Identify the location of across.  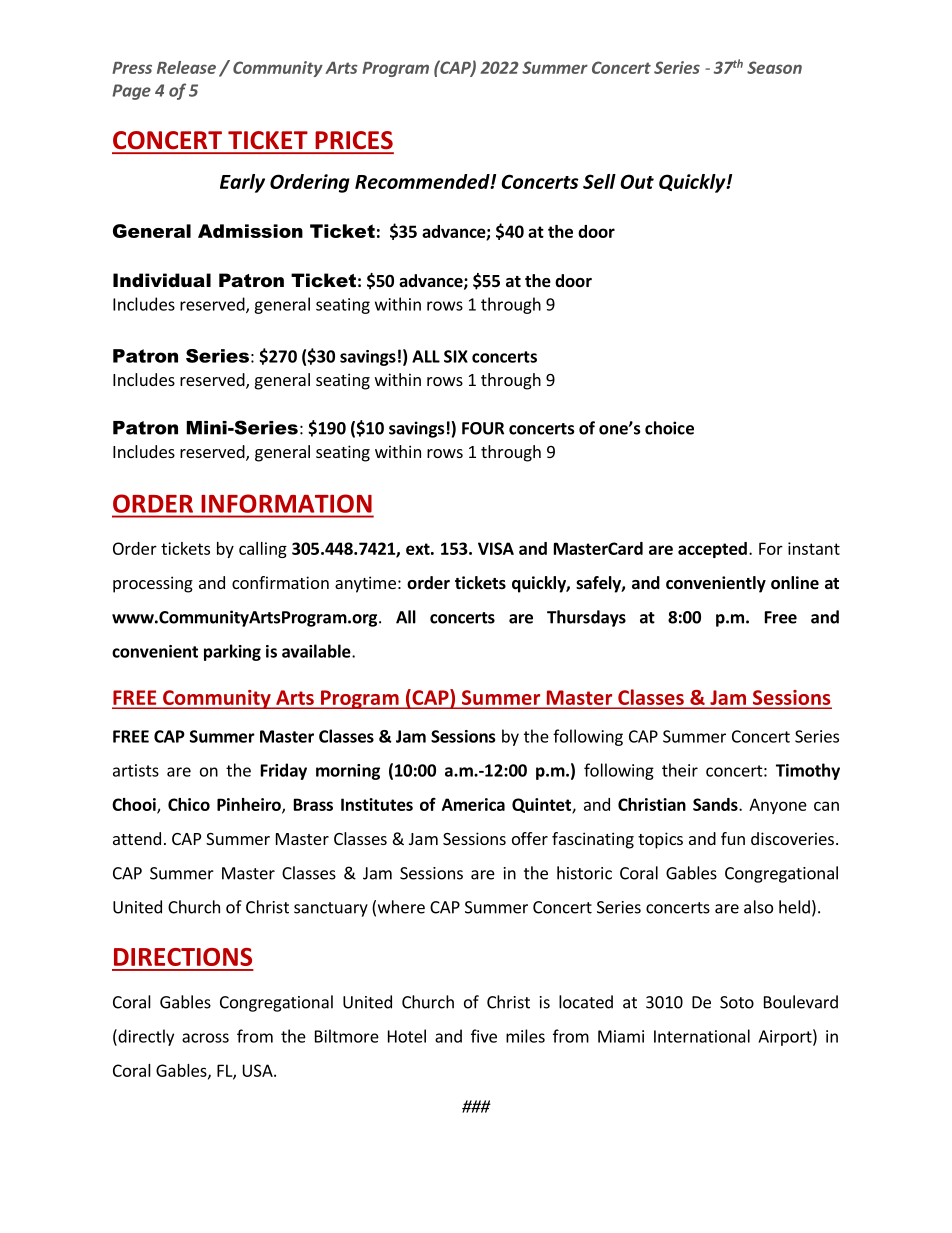
(205, 1038).
